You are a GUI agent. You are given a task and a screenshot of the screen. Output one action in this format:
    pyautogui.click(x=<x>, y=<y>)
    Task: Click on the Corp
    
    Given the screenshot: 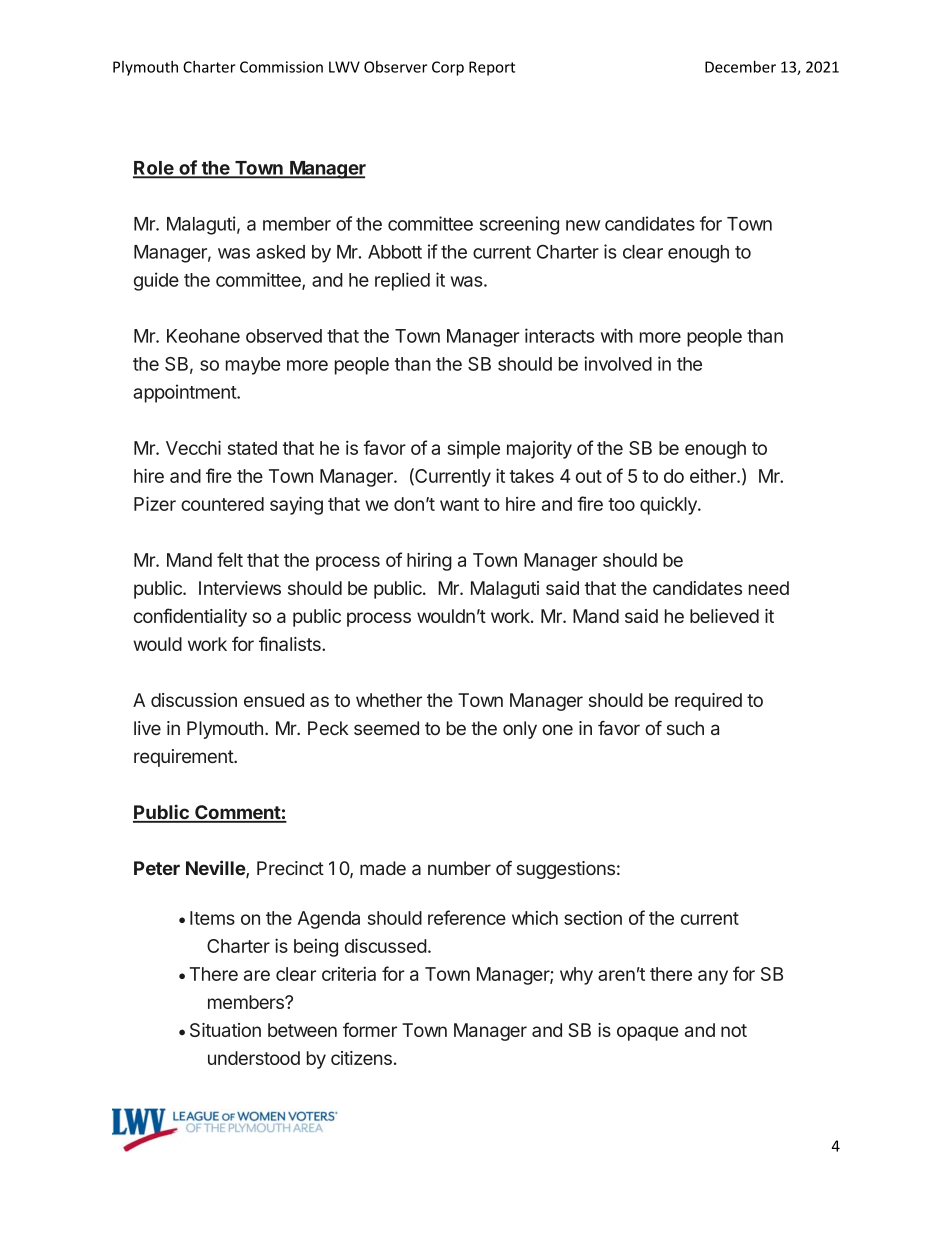 What is the action you would take?
    pyautogui.click(x=448, y=68)
